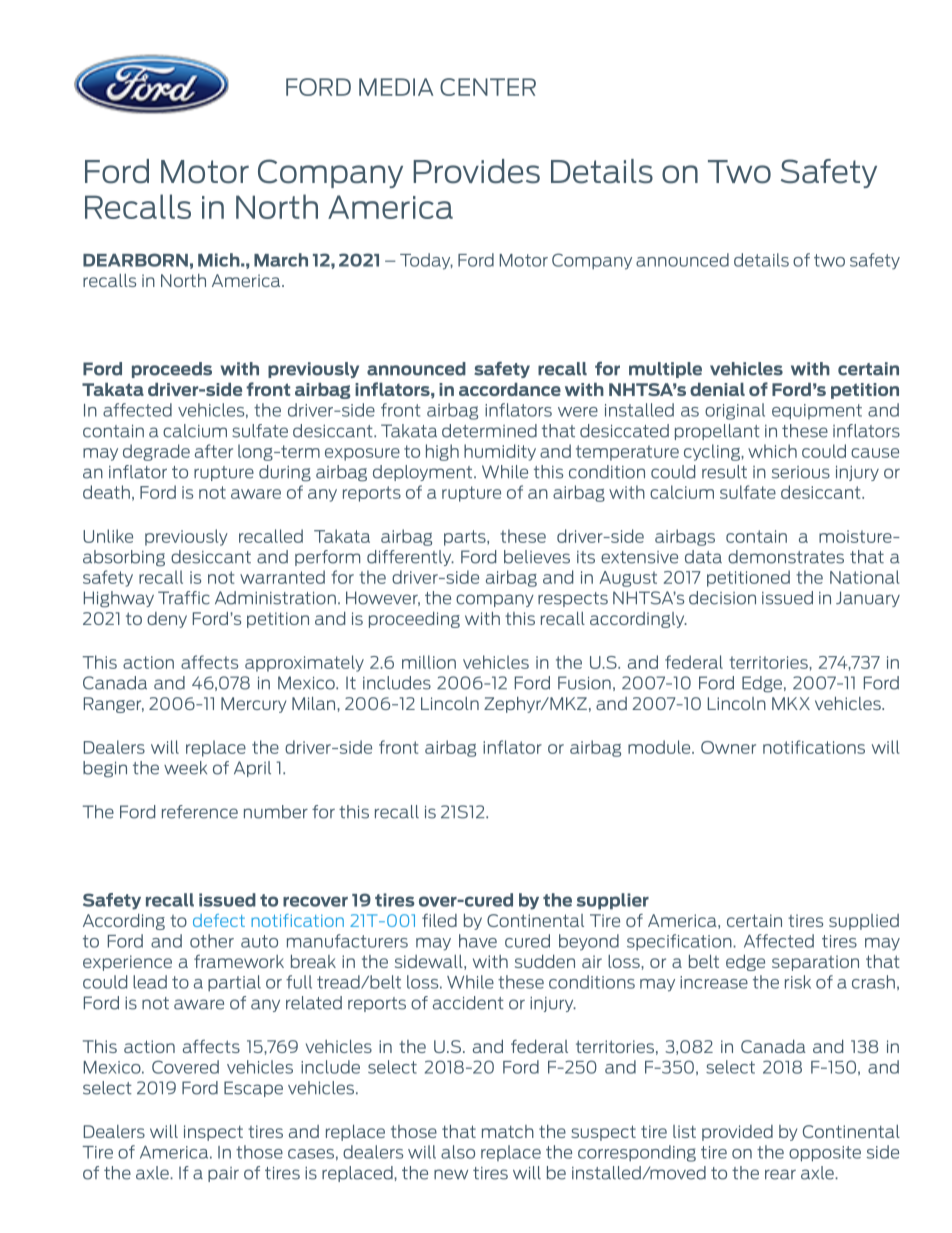 Image resolution: width=952 pixels, height=1233 pixels. I want to click on defect, so click(219, 920).
